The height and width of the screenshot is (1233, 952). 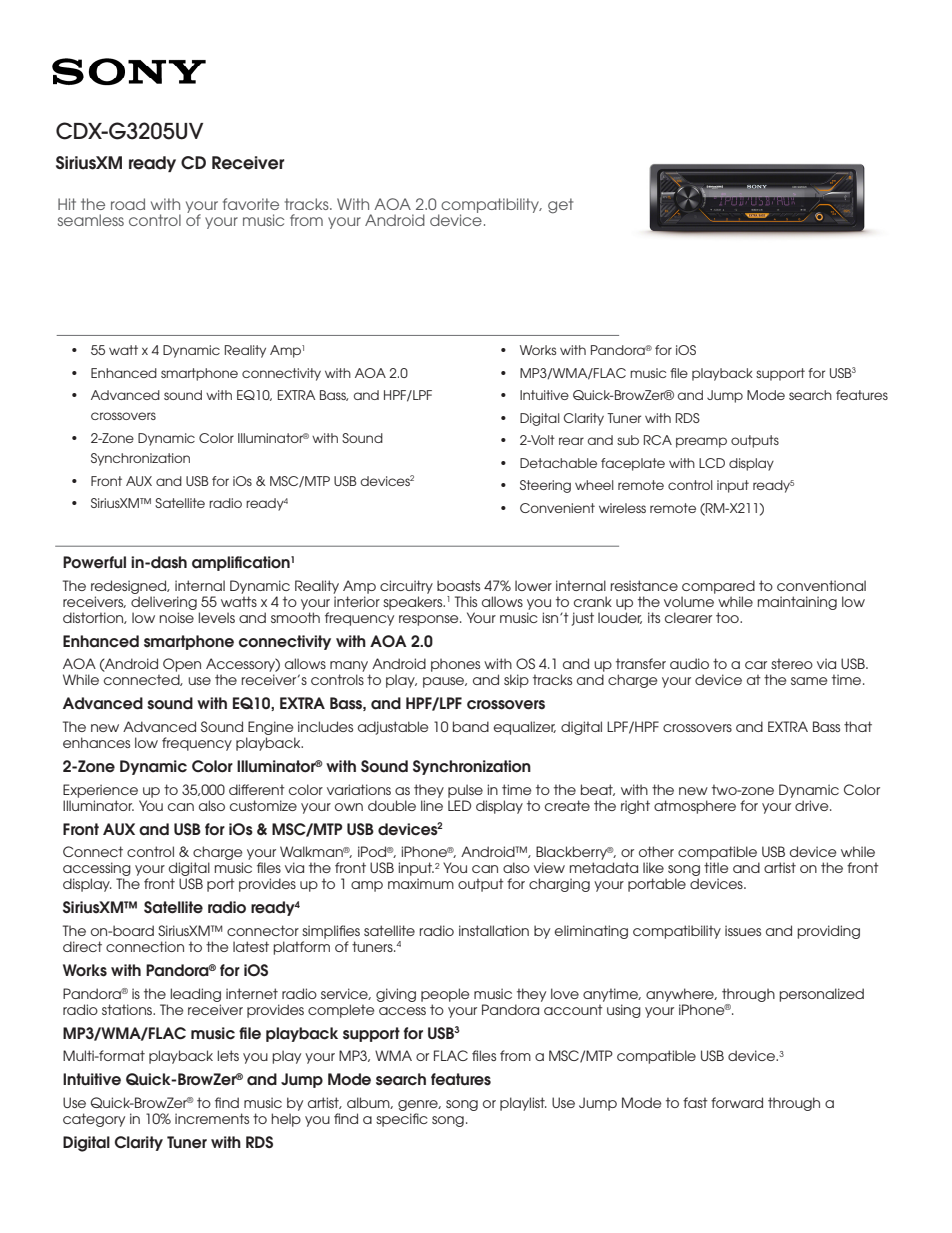 What do you see at coordinates (82, 946) in the screenshot?
I see `direct` at bounding box center [82, 946].
